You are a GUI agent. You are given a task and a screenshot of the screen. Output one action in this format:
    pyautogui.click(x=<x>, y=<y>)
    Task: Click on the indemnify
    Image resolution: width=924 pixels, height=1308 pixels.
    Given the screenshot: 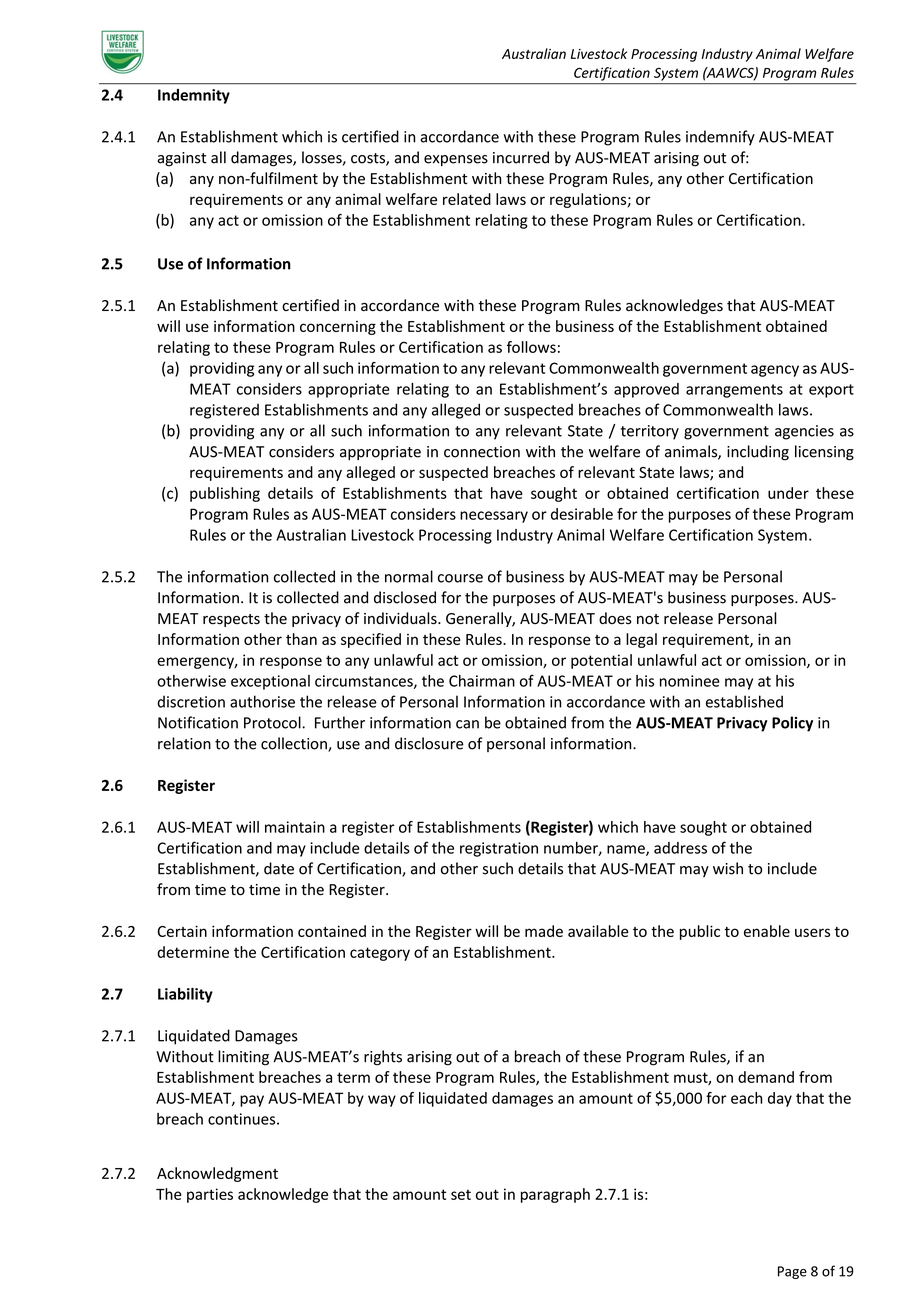 What is the action you would take?
    pyautogui.click(x=720, y=138)
